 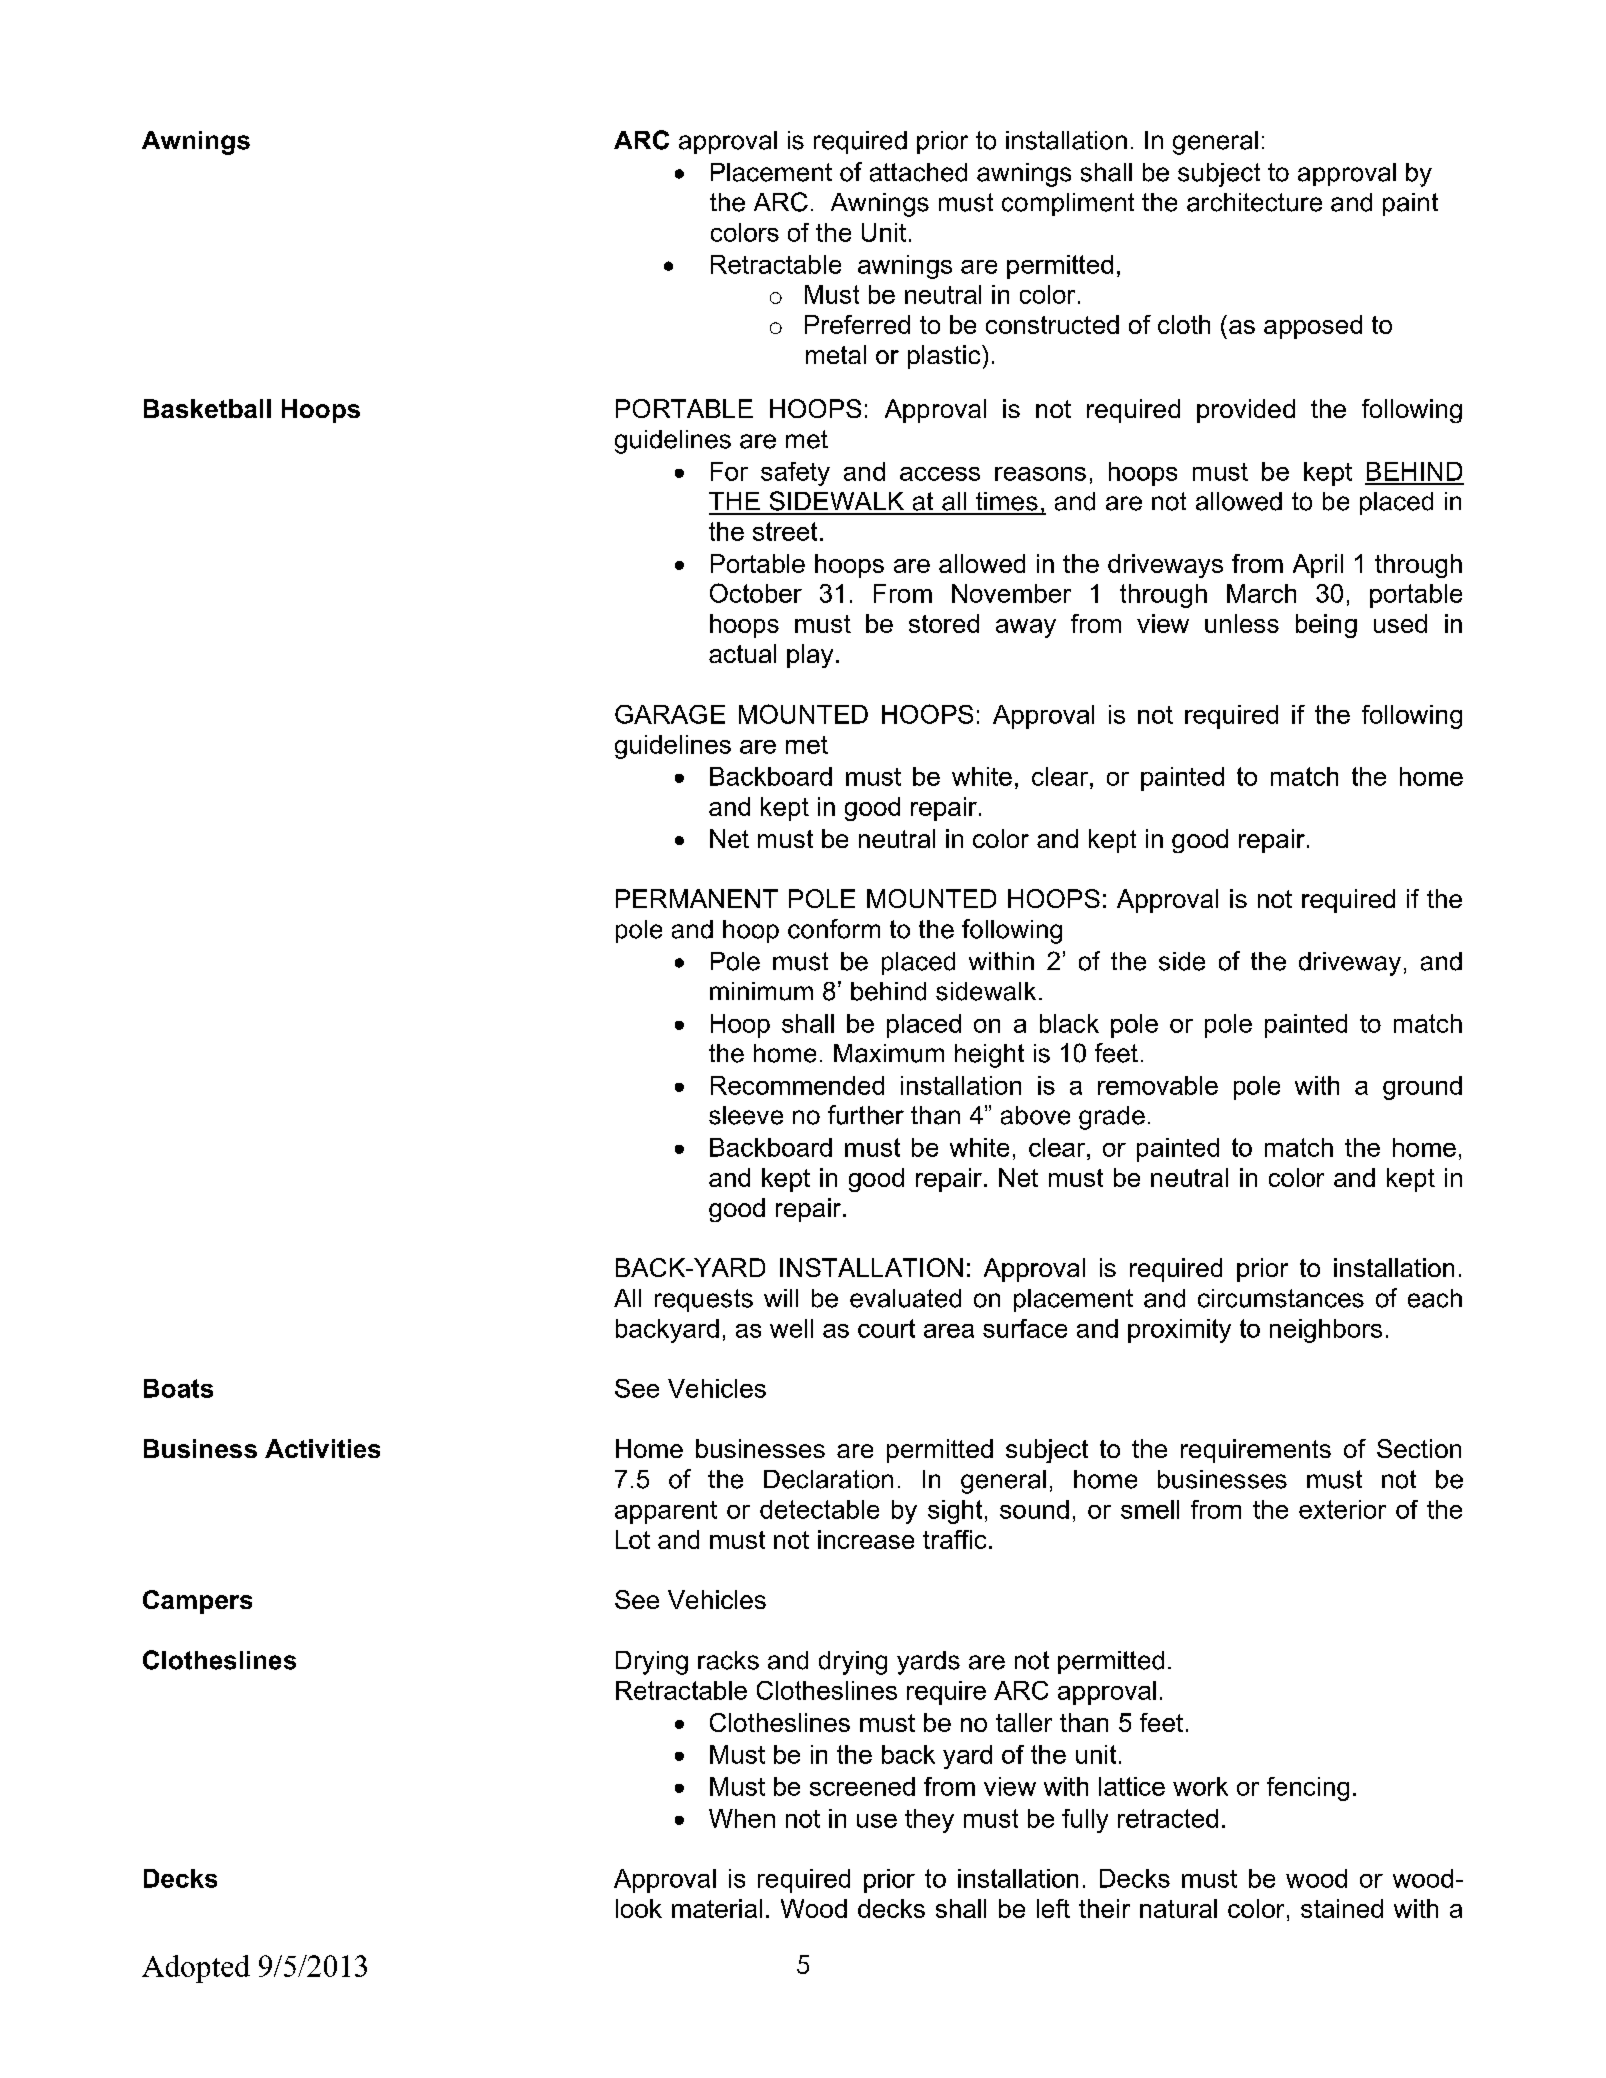 I want to click on Activities, so click(x=322, y=1448).
